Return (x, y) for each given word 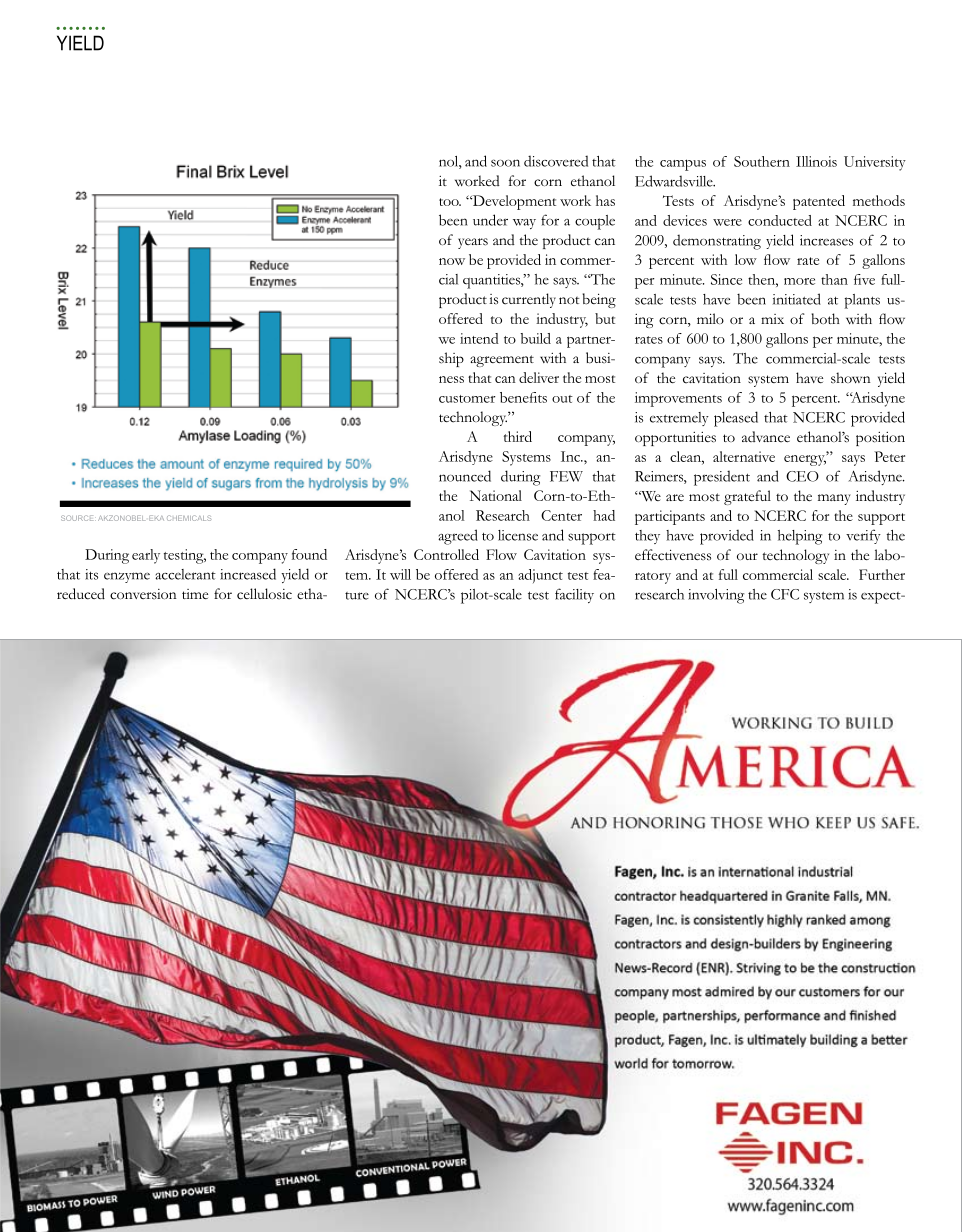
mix (772, 319)
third (518, 436)
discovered (556, 161)
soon (505, 163)
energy (805, 459)
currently (529, 300)
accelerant (185, 574)
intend (479, 338)
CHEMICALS (189, 518)
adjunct (540, 576)
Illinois (816, 161)
